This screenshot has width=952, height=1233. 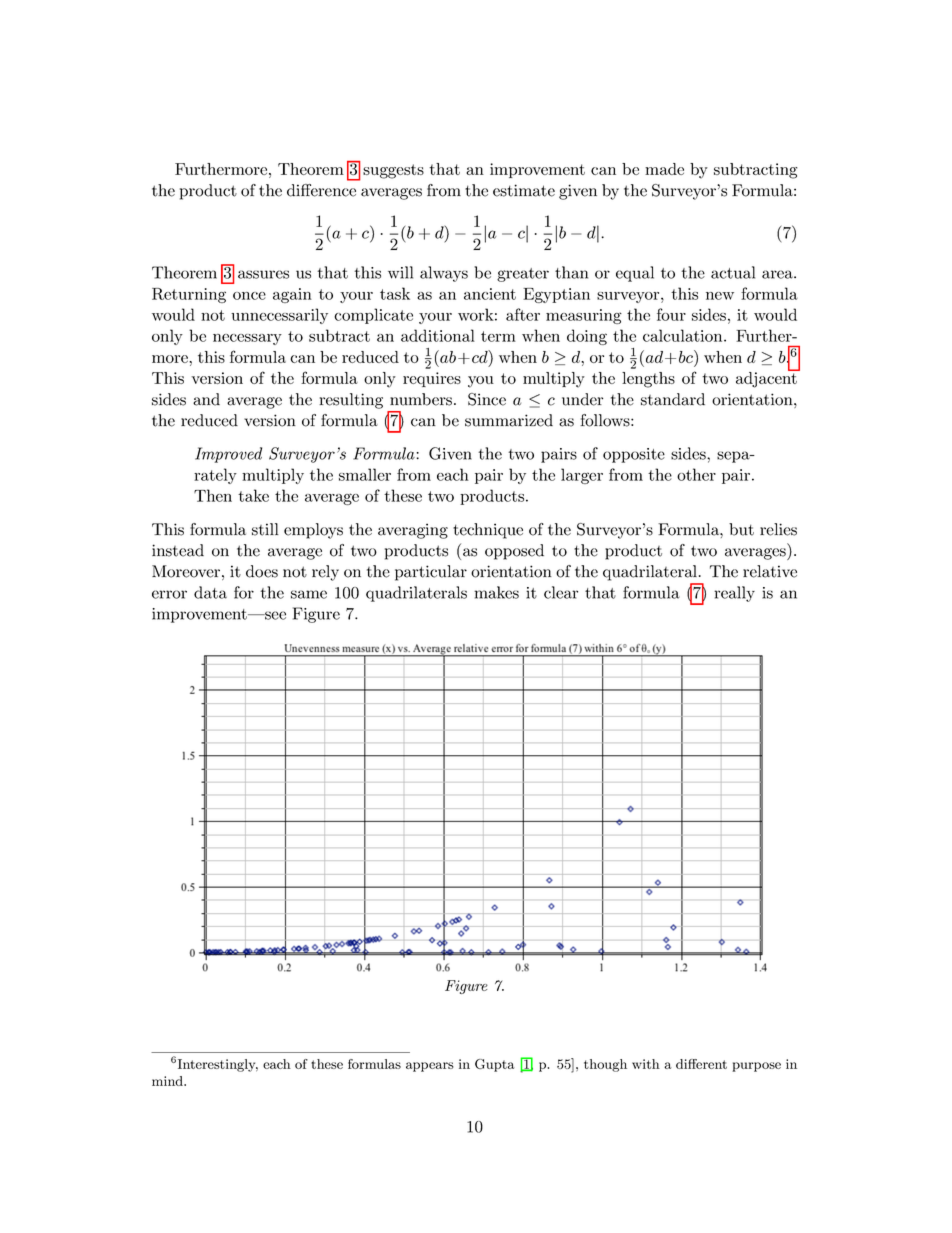 I want to click on really, so click(x=734, y=594).
